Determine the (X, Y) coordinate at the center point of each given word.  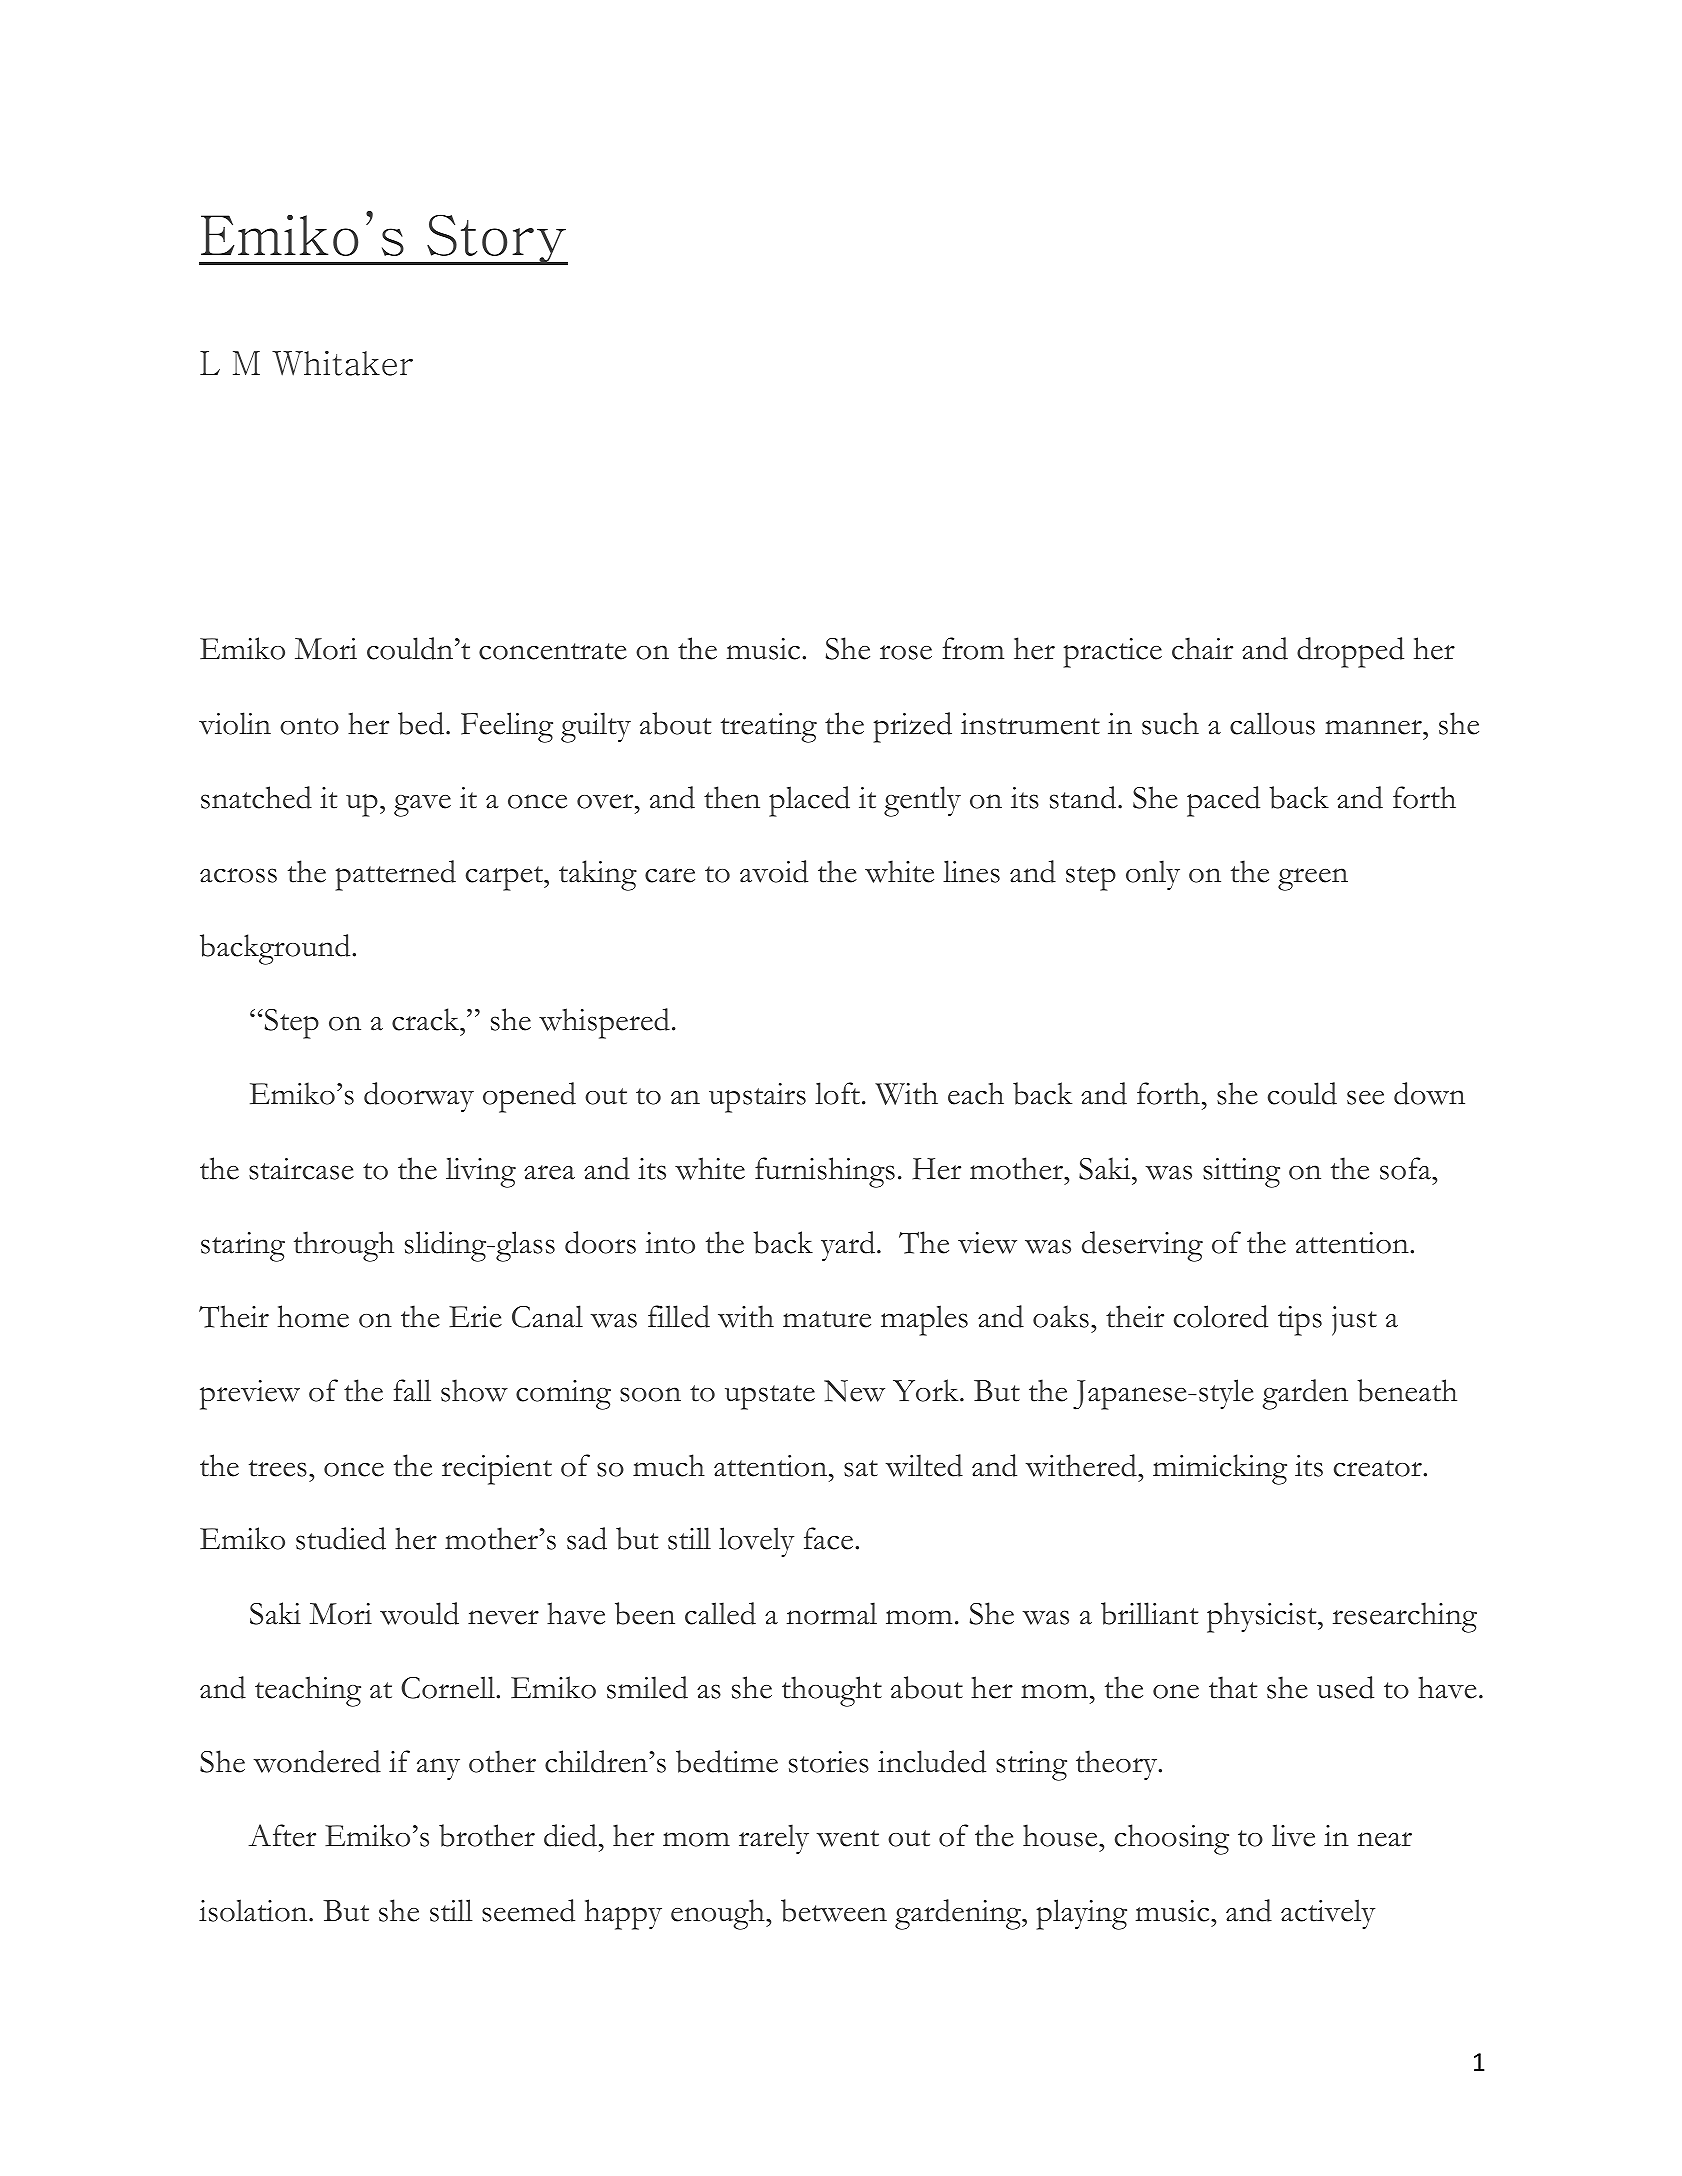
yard (849, 1246)
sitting (1241, 1173)
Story (496, 239)
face (830, 1538)
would (419, 1613)
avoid (774, 871)
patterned (395, 875)
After (282, 1835)
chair (1202, 648)
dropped (1350, 652)
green (1313, 879)
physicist (1263, 1617)
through (344, 1246)
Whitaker (342, 363)
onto (309, 726)
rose (906, 652)
